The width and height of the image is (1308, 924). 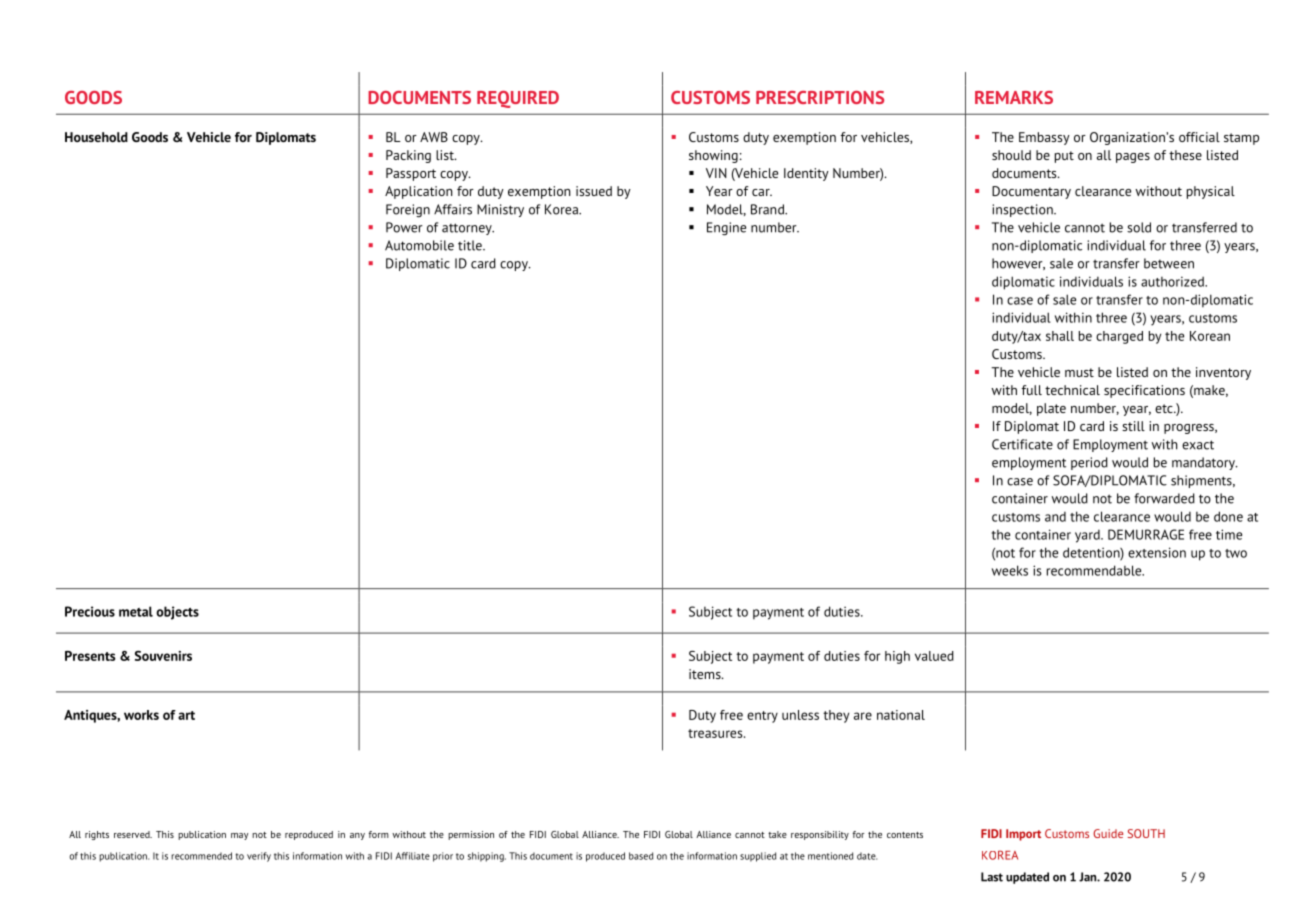 What do you see at coordinates (1032, 390) in the image?
I see `full` at bounding box center [1032, 390].
